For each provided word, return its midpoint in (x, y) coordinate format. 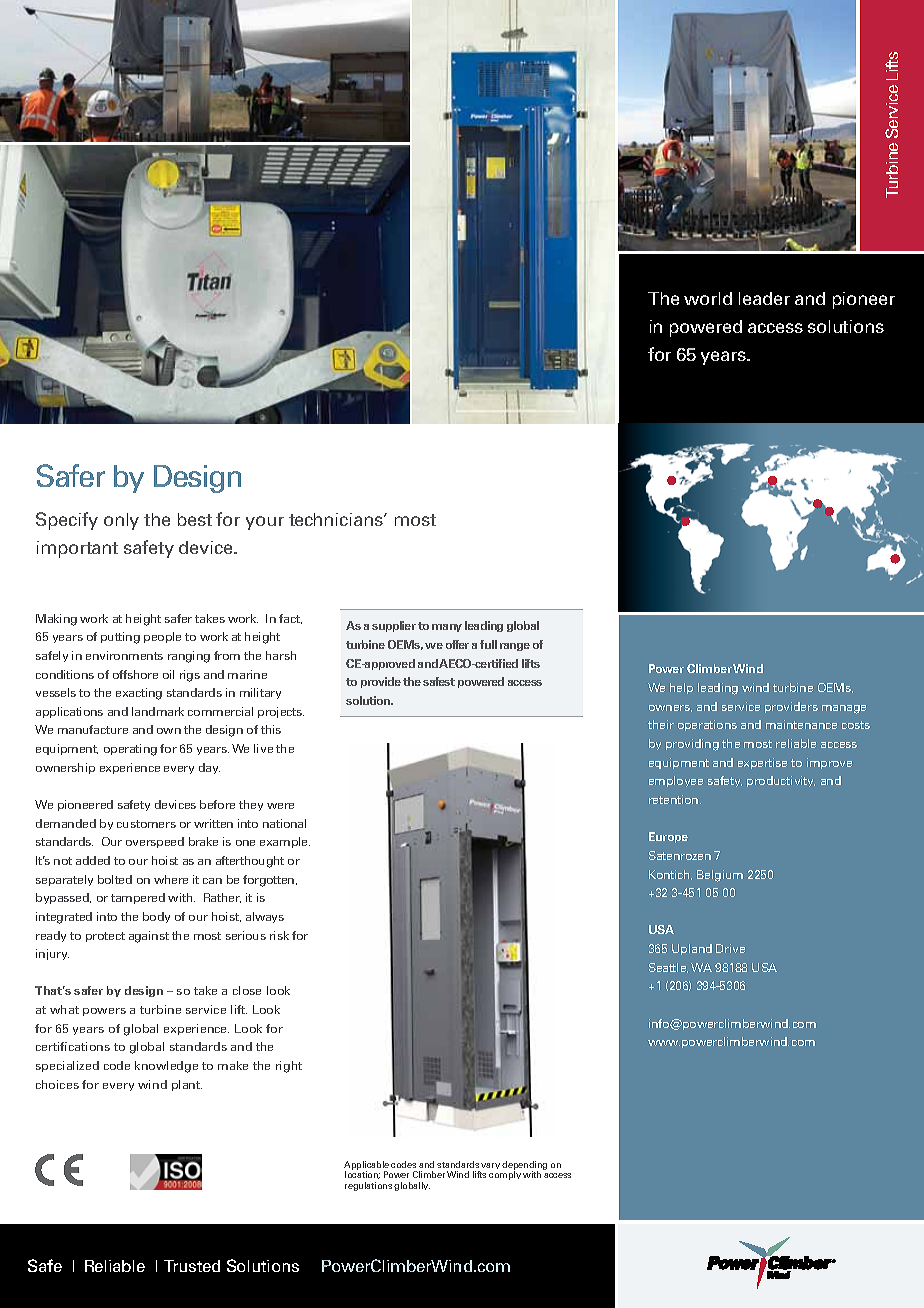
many (447, 628)
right (289, 1067)
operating (130, 750)
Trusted (192, 1266)
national (284, 823)
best (195, 519)
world (708, 298)
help (681, 688)
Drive (730, 948)
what (64, 1009)
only (121, 521)
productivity (781, 781)
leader (764, 298)
